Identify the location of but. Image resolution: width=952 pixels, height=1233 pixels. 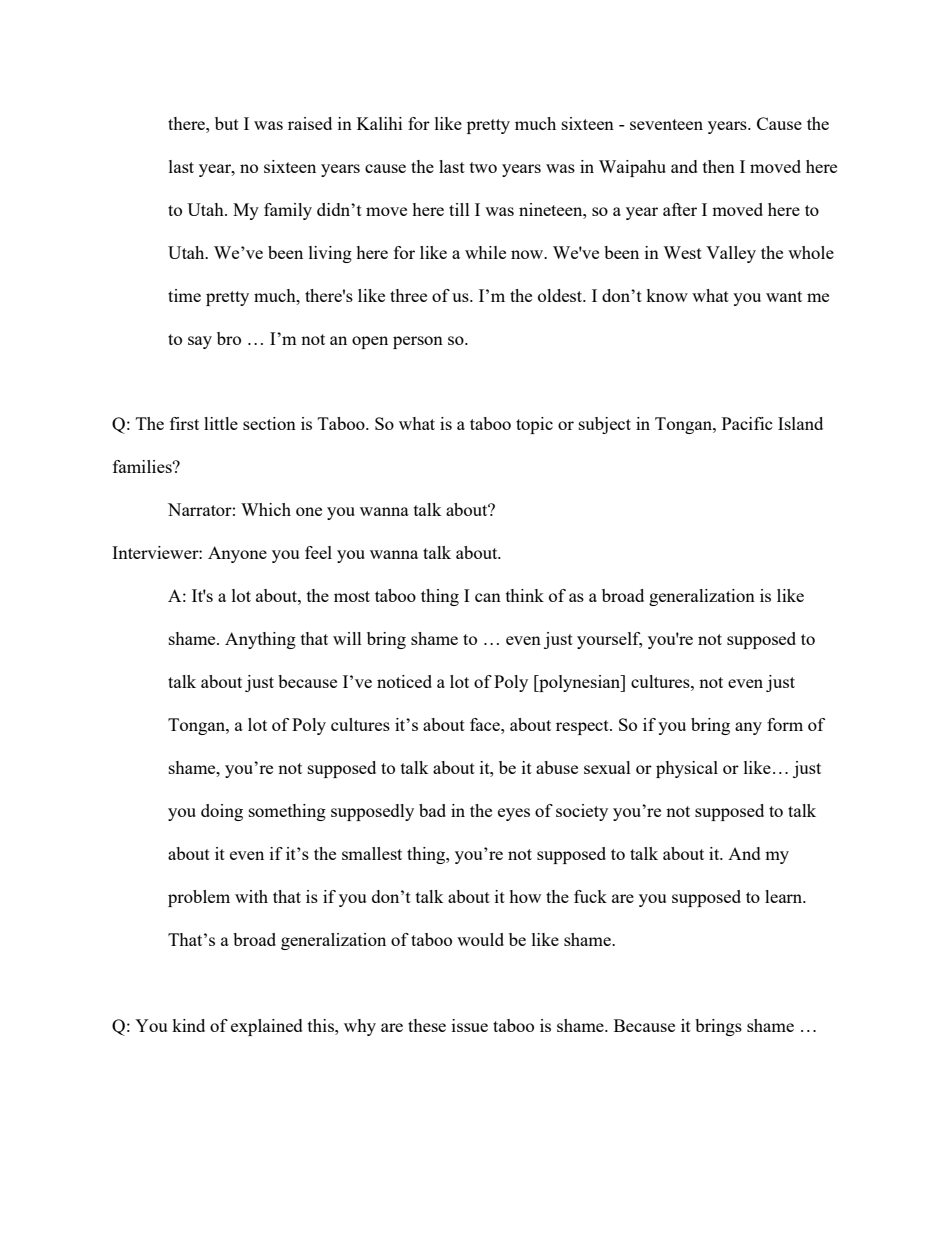
(227, 123).
